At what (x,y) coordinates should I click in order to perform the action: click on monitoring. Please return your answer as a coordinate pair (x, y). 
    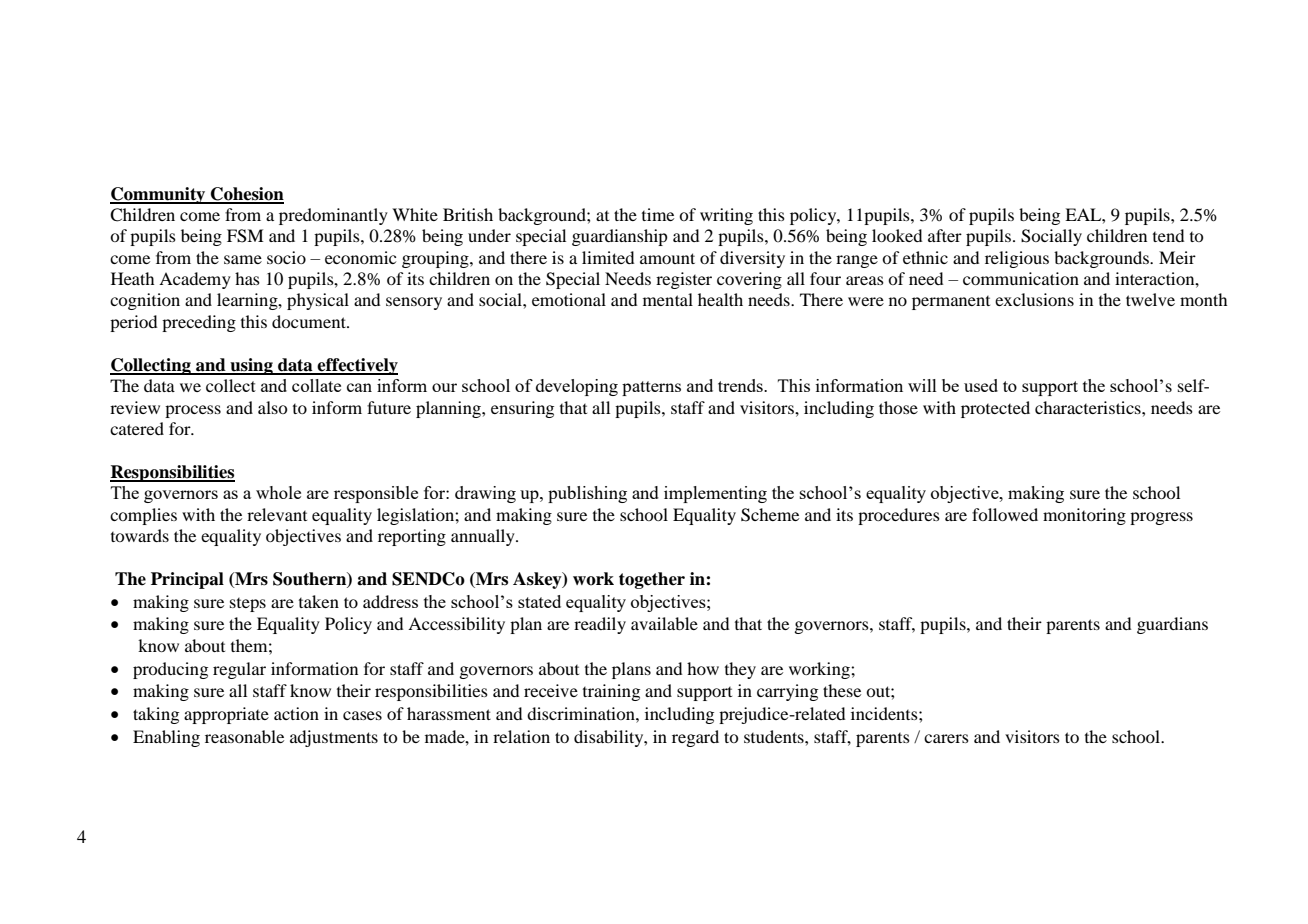
    Looking at the image, I should click on (1084, 516).
